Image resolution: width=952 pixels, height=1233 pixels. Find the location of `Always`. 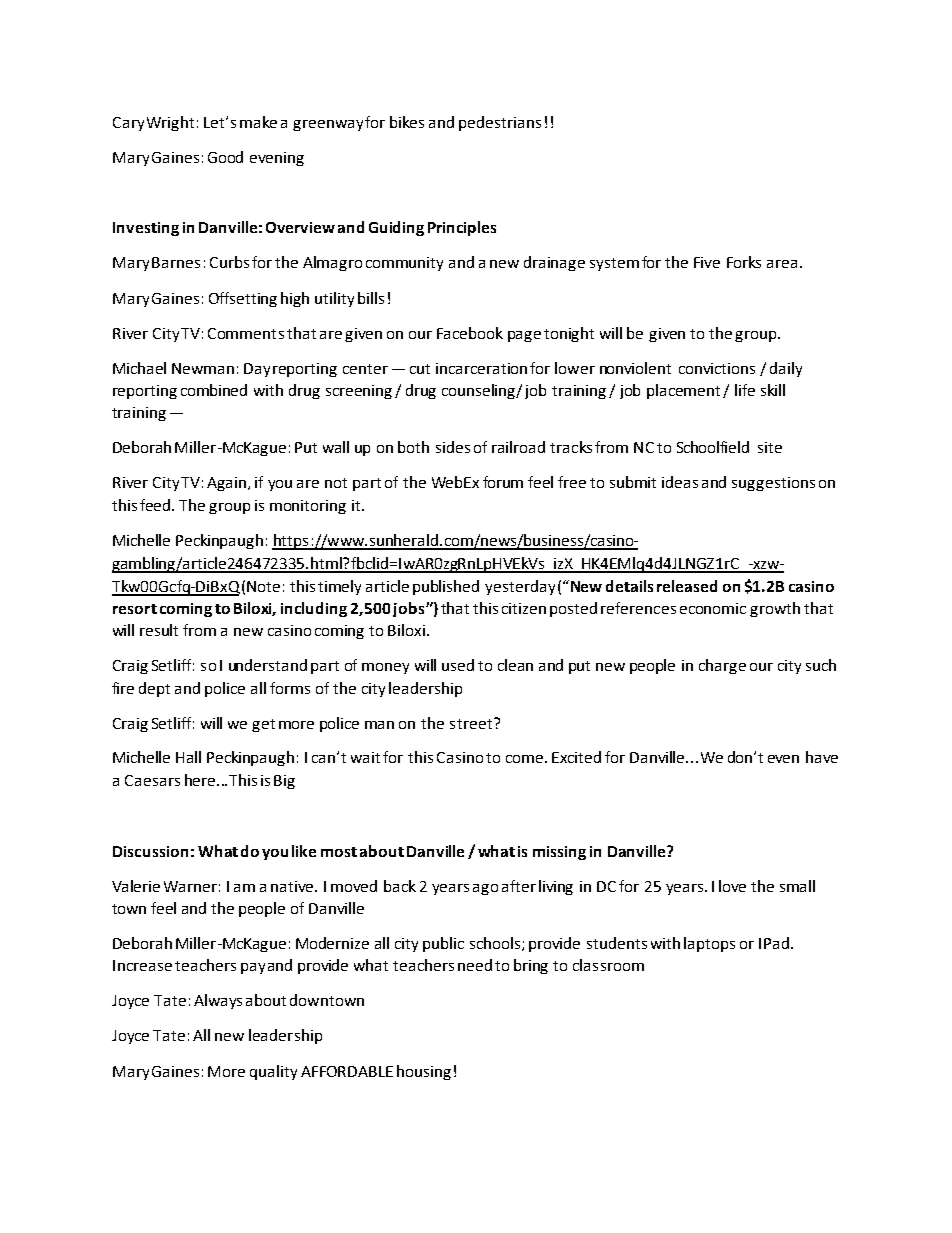

Always is located at coordinates (218, 1001).
